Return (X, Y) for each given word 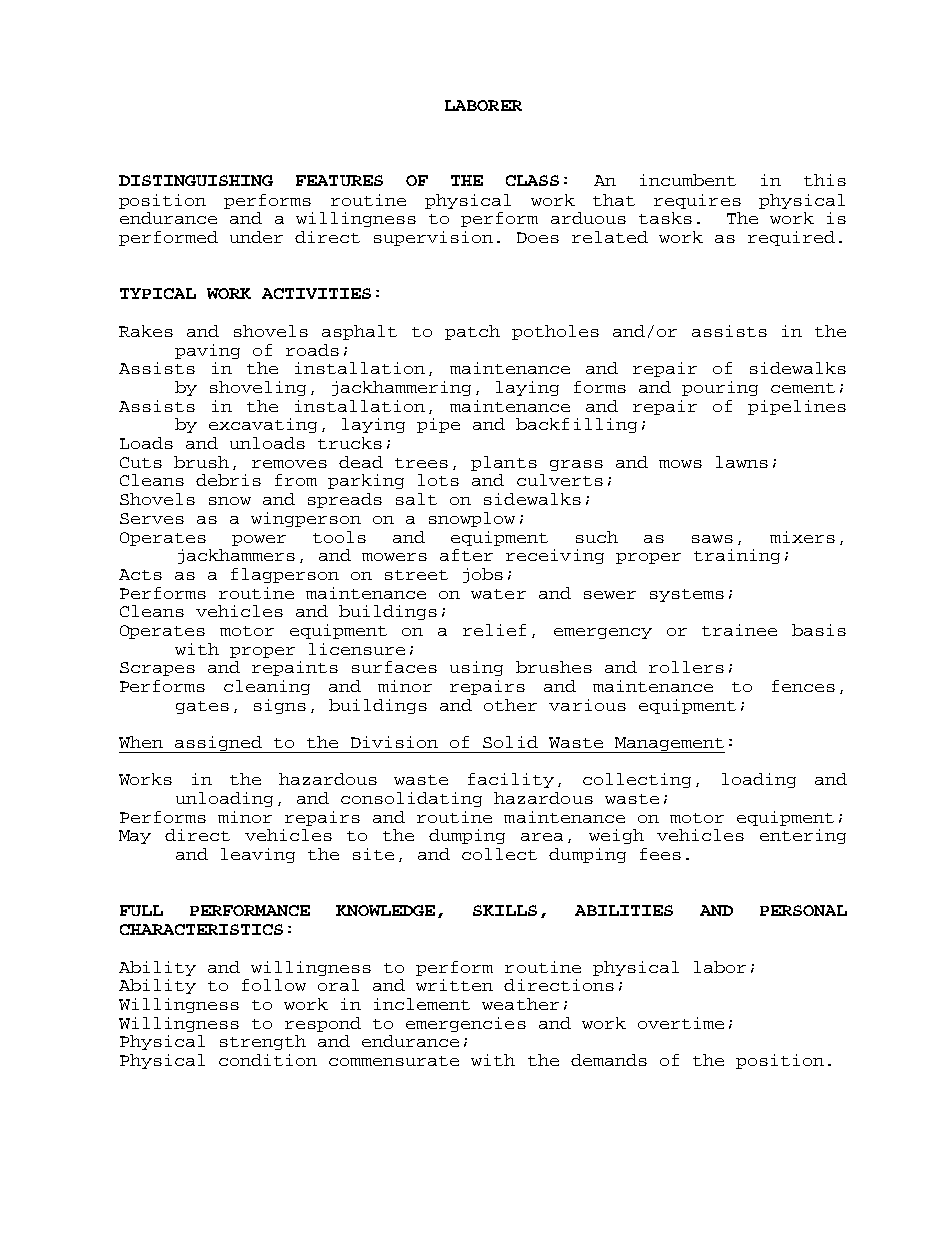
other (510, 705)
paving (207, 351)
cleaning (267, 687)
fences (803, 686)
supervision (433, 238)
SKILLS (505, 910)
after (466, 555)
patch (472, 332)
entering (803, 836)
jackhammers (236, 556)
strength (263, 1042)
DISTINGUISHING (196, 180)
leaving (258, 855)
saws (712, 539)
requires (697, 201)
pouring (720, 388)
